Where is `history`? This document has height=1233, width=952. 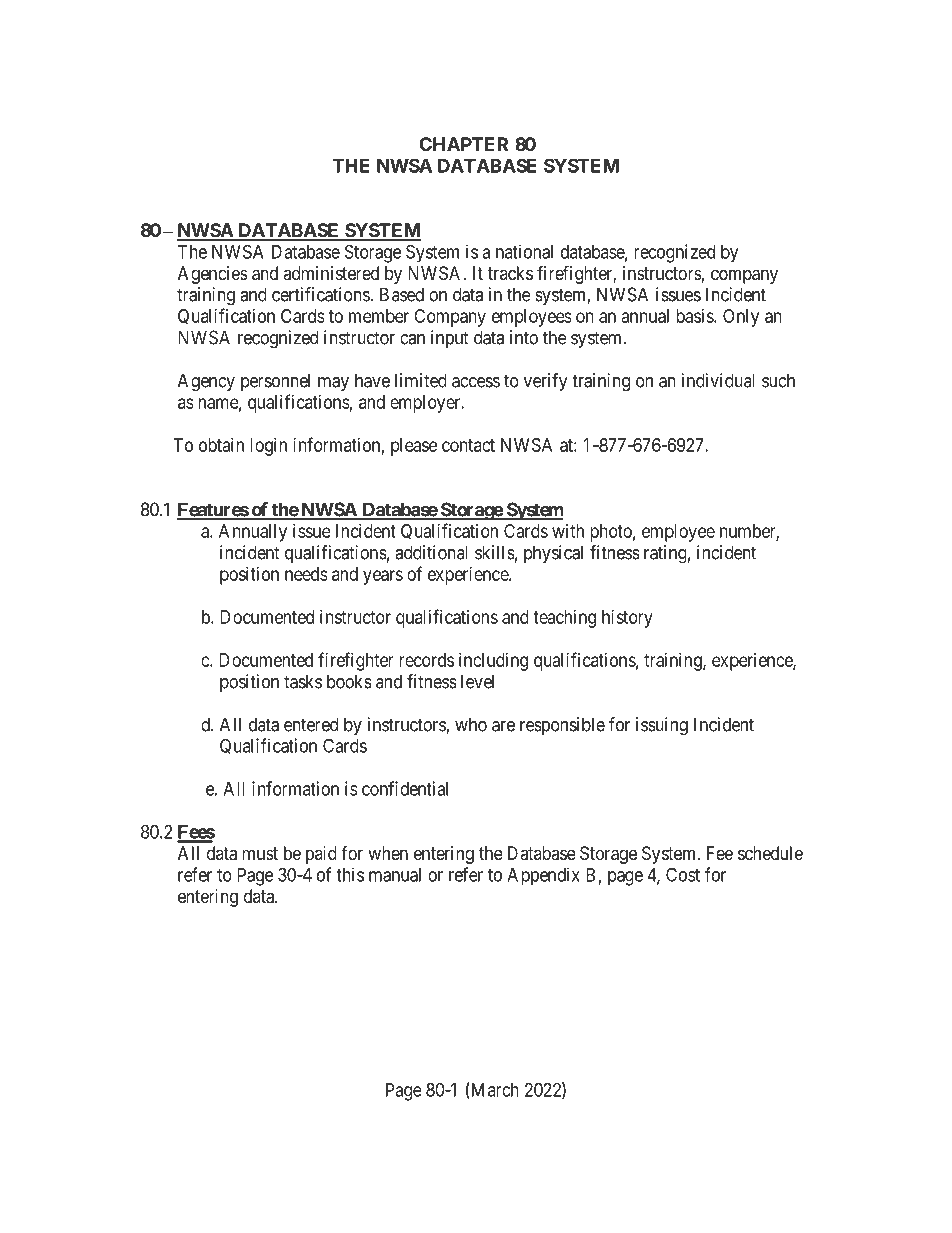 history is located at coordinates (627, 619).
